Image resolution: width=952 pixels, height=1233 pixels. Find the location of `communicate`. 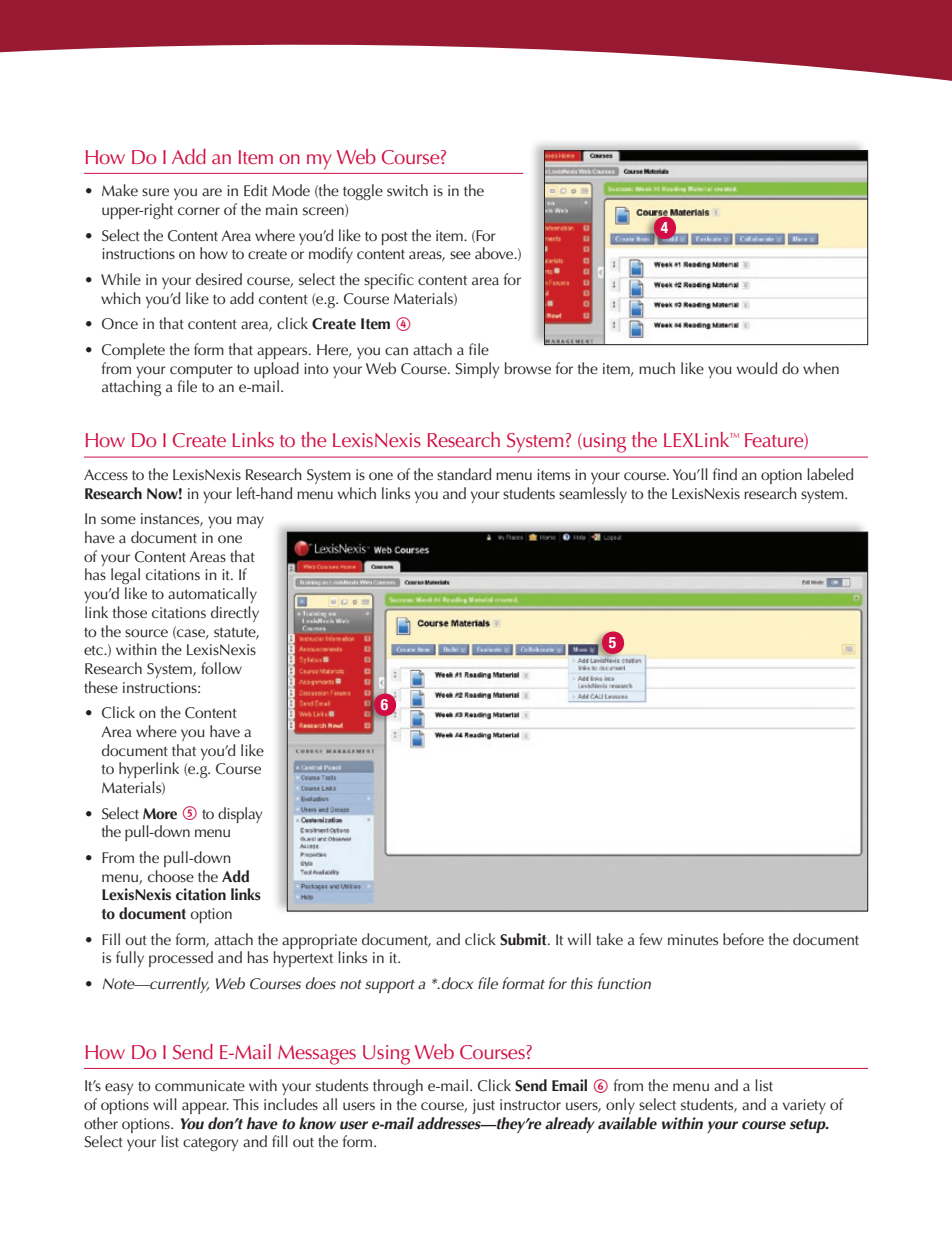

communicate is located at coordinates (200, 1085).
